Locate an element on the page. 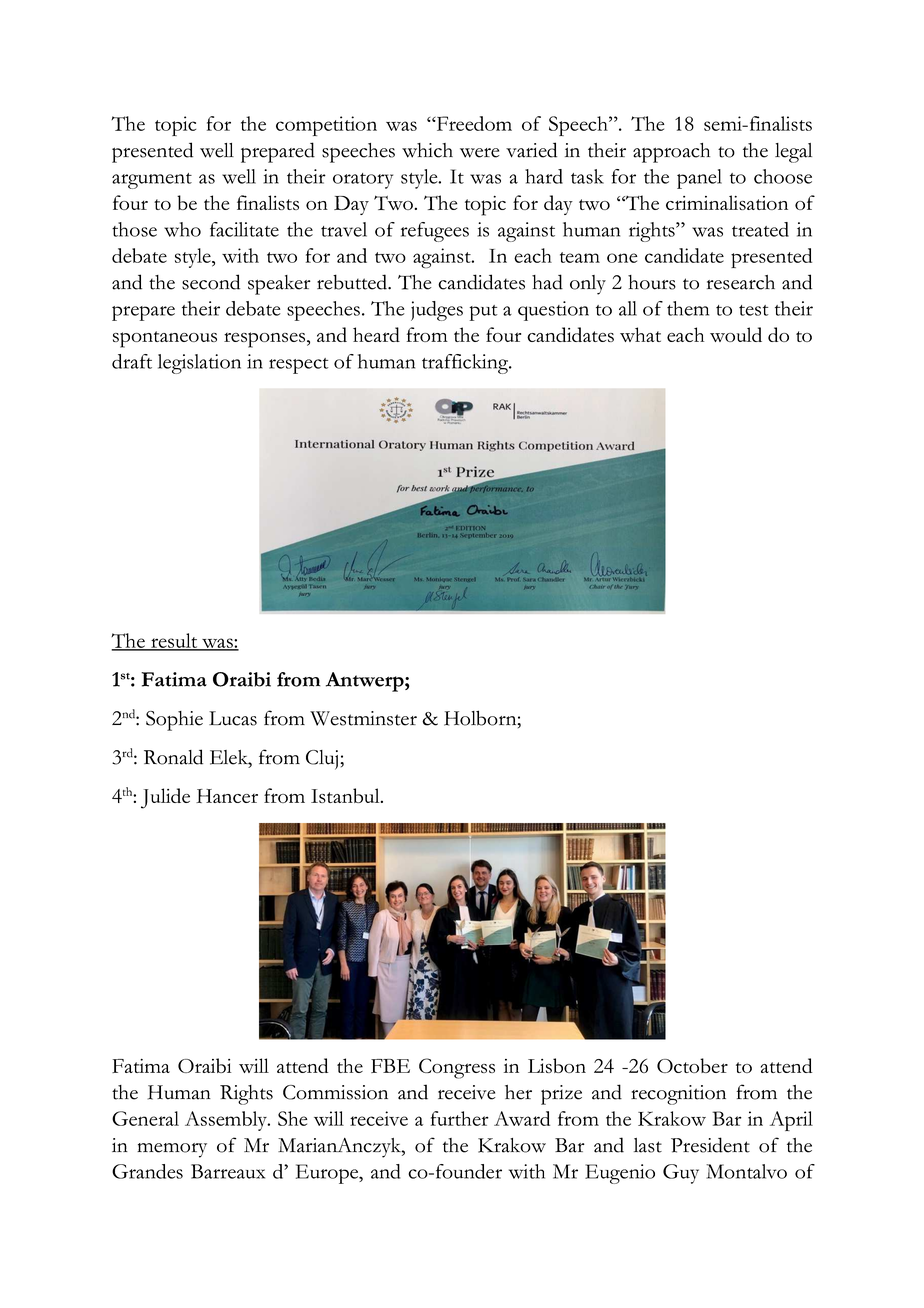 Image resolution: width=924 pixels, height=1308 pixels. were is located at coordinates (480, 153).
